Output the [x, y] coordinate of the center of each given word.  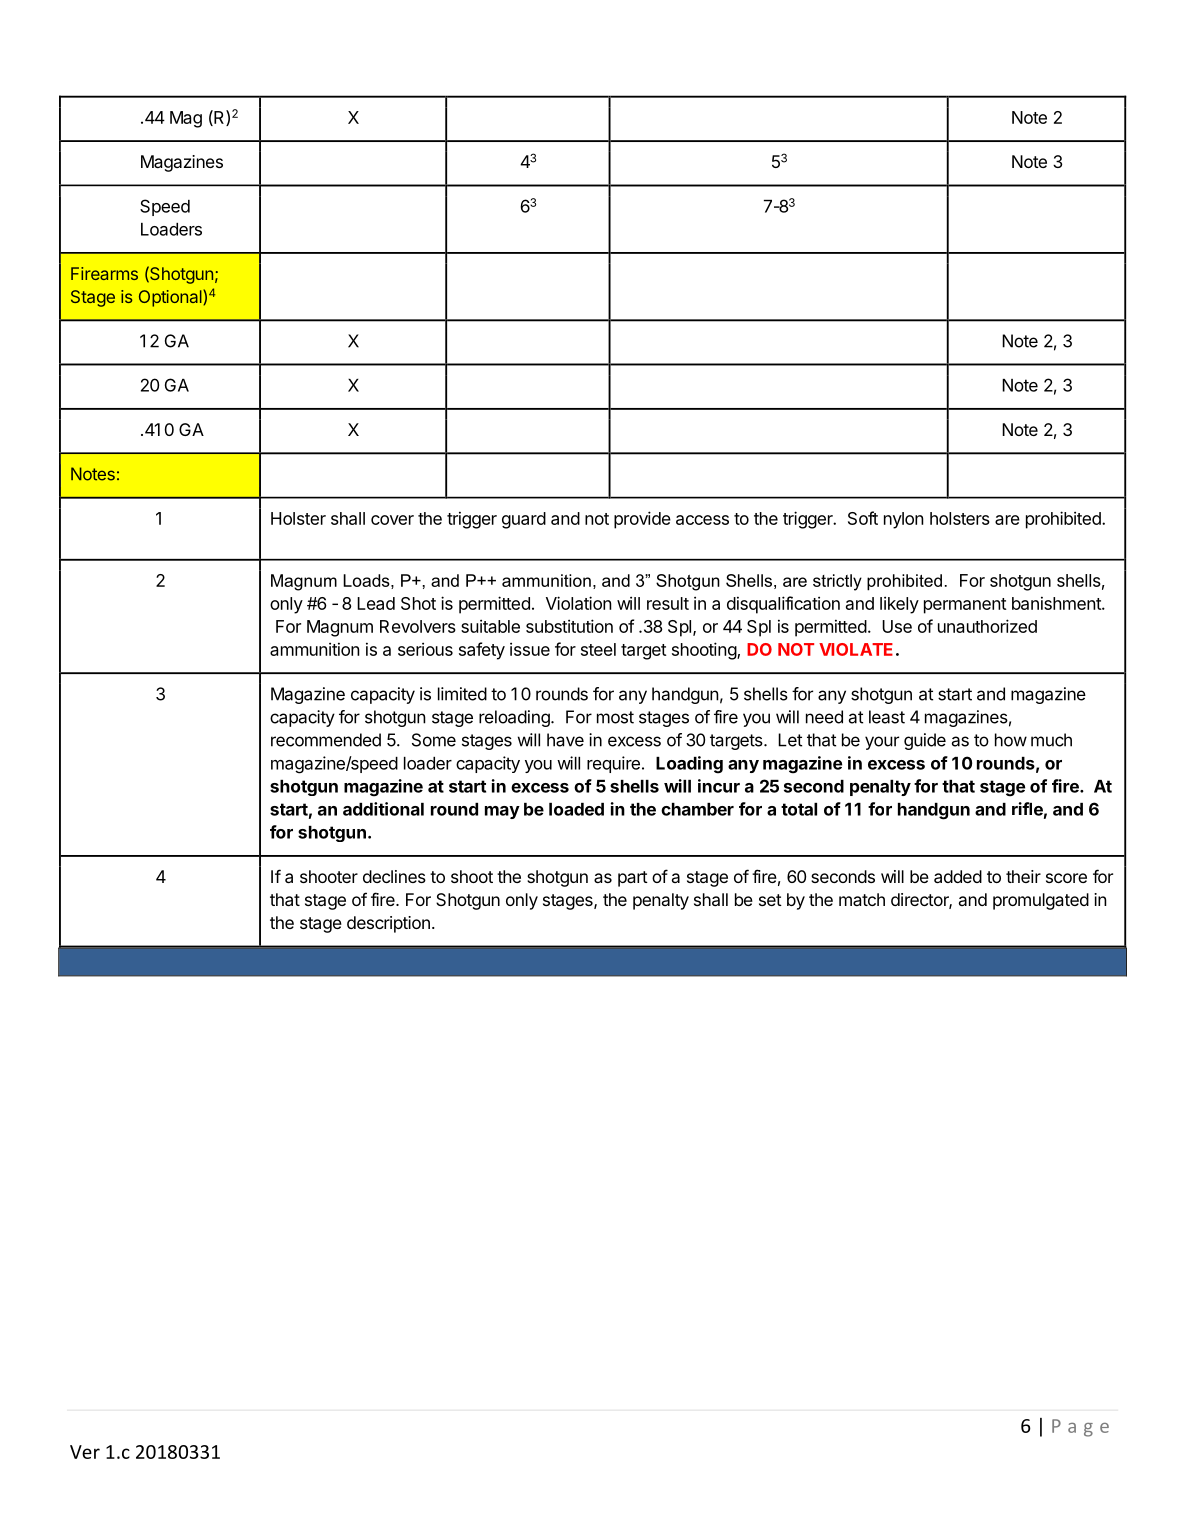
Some [434, 740]
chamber [697, 809]
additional [383, 809]
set [770, 900]
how [1011, 740]
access [702, 520]
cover [392, 520]
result [668, 603]
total [799, 809]
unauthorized [987, 626]
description [388, 924]
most [615, 717]
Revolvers [418, 626]
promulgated [1041, 901]
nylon [904, 520]
